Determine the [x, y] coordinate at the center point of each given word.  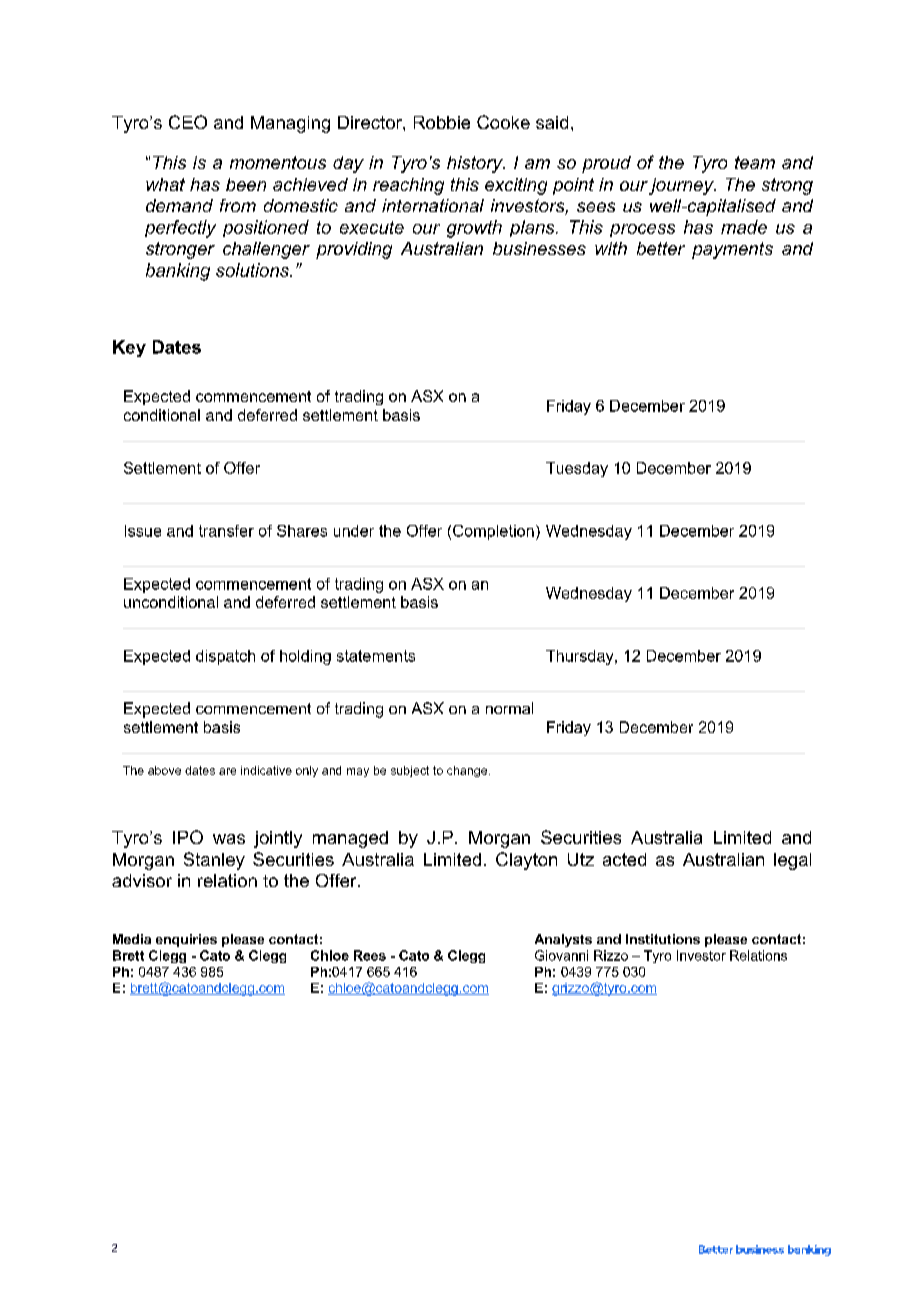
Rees [370, 955]
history [476, 164]
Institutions [663, 939]
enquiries [186, 940]
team [755, 162]
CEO [188, 122]
